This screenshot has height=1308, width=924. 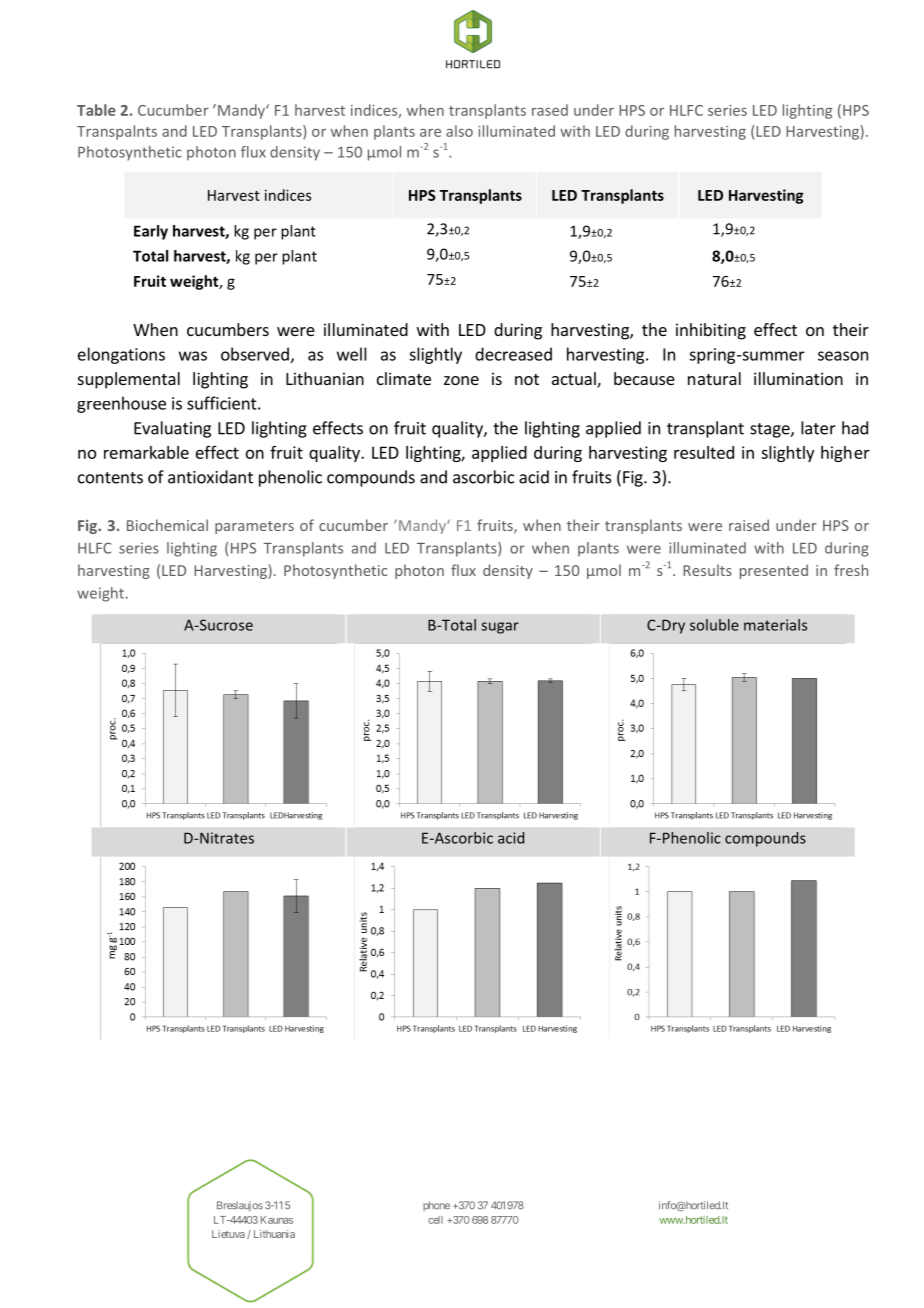 What do you see at coordinates (436, 1206) in the screenshot?
I see `phone` at bounding box center [436, 1206].
